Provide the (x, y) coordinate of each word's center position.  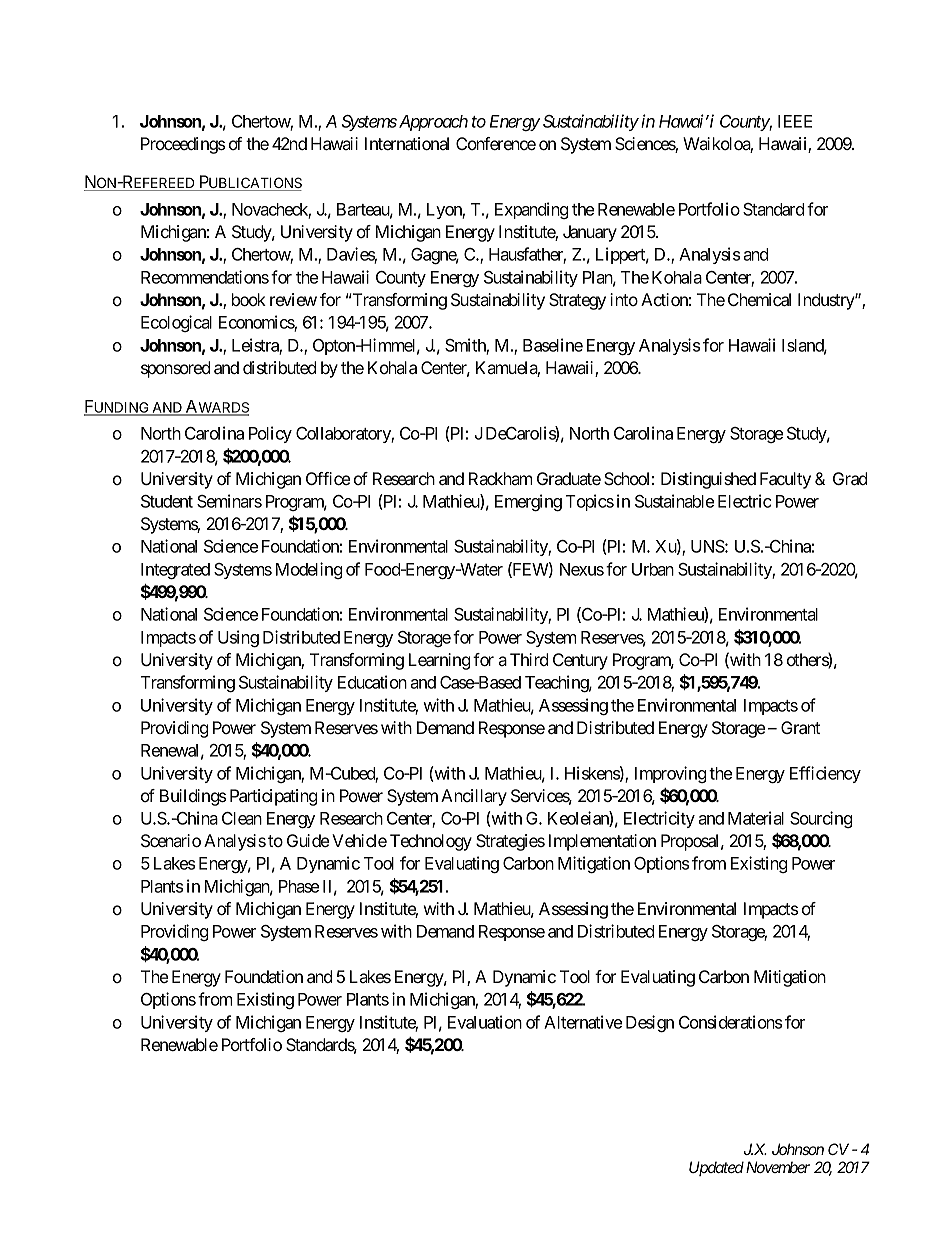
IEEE (795, 121)
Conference (496, 143)
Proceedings (183, 145)
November (776, 1167)
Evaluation (485, 1022)
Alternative (583, 1022)
